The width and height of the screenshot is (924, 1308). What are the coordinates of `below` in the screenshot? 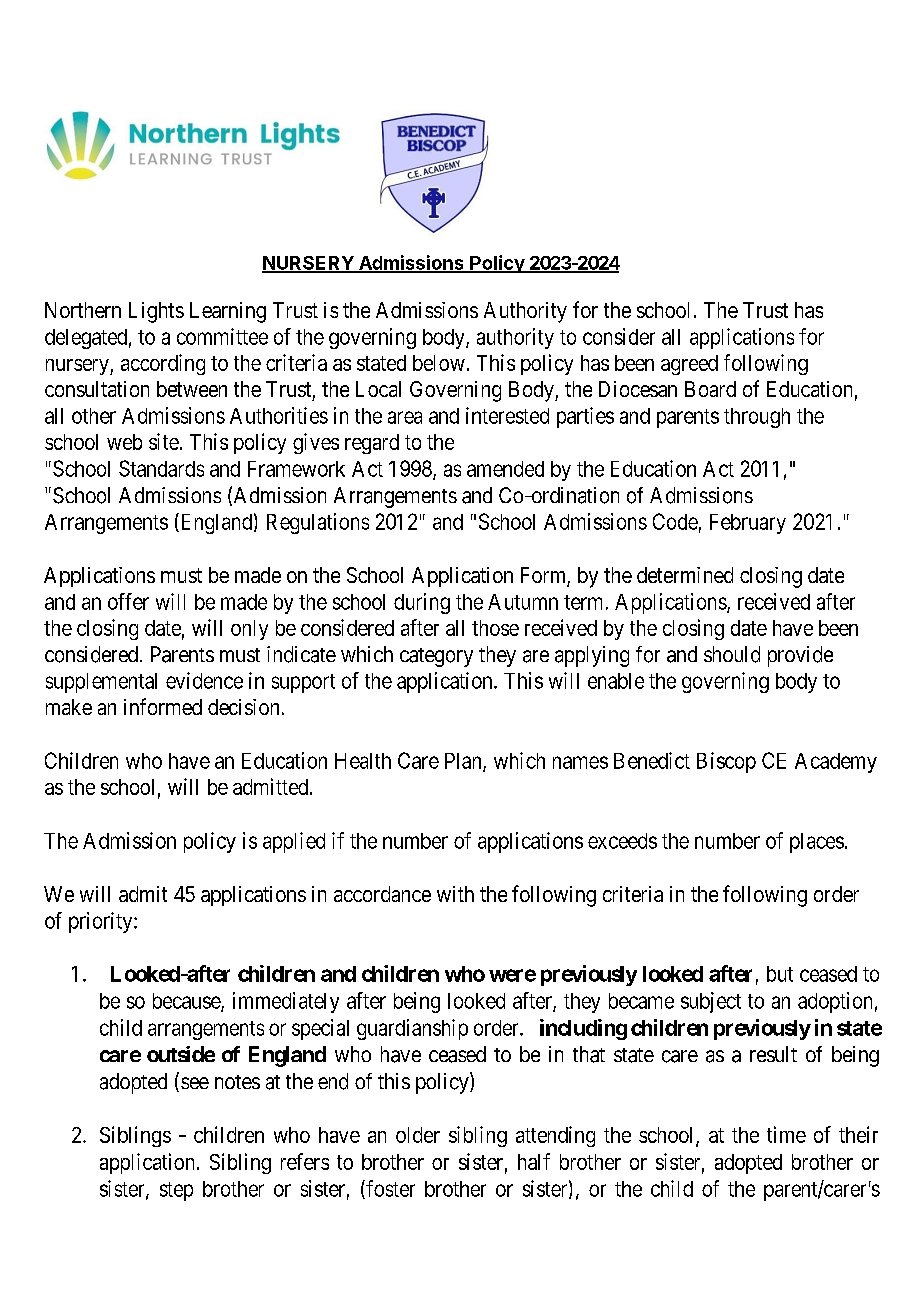 It's located at (439, 363).
